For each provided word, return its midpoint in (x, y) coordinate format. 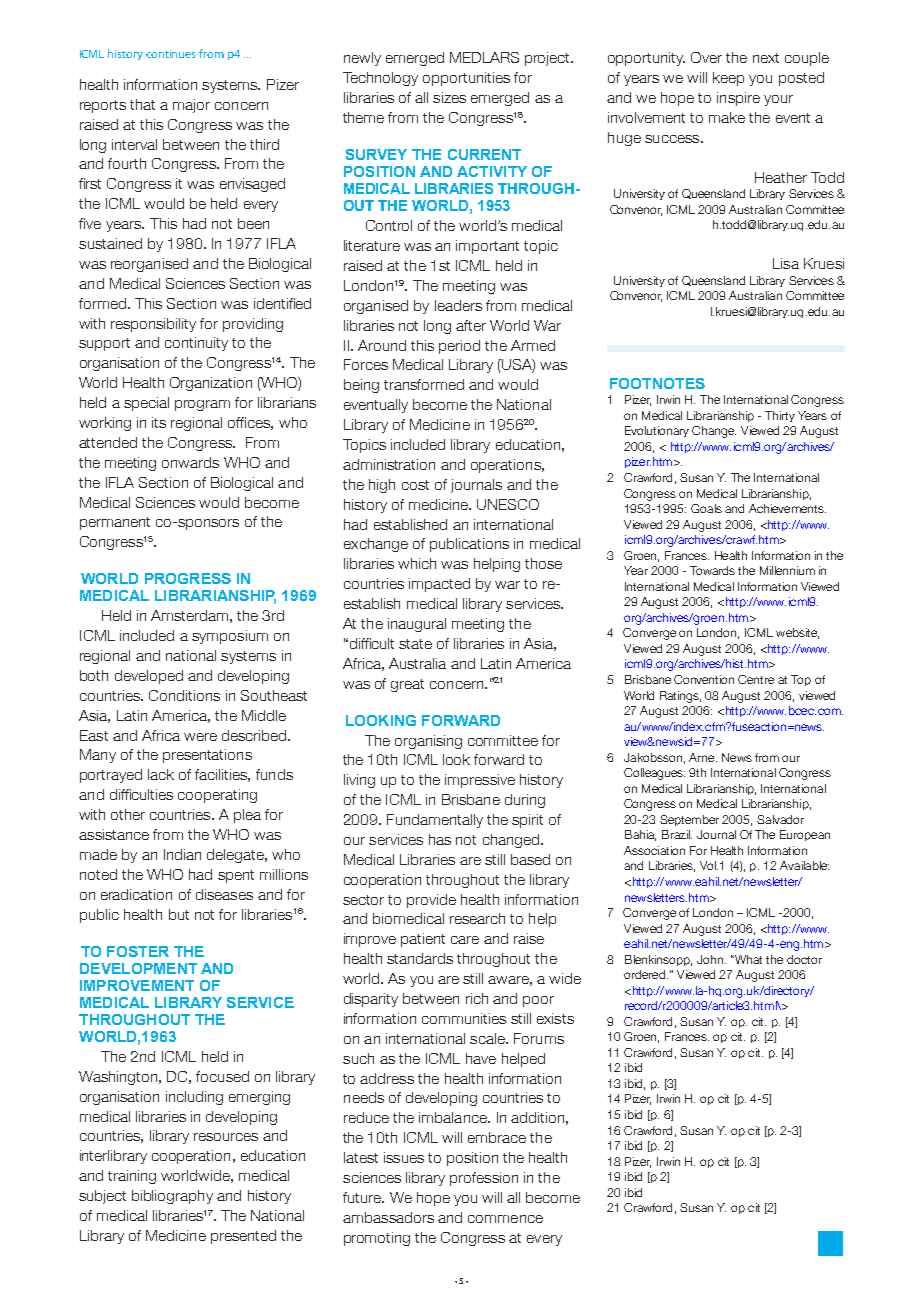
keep (728, 79)
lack (161, 774)
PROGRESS (188, 578)
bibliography (172, 1197)
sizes (449, 97)
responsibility (153, 325)
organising (428, 742)
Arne (703, 757)
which (417, 563)
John (710, 959)
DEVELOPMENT (138, 968)
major (191, 106)
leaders (458, 305)
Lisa (786, 263)
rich (477, 998)
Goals (706, 508)
